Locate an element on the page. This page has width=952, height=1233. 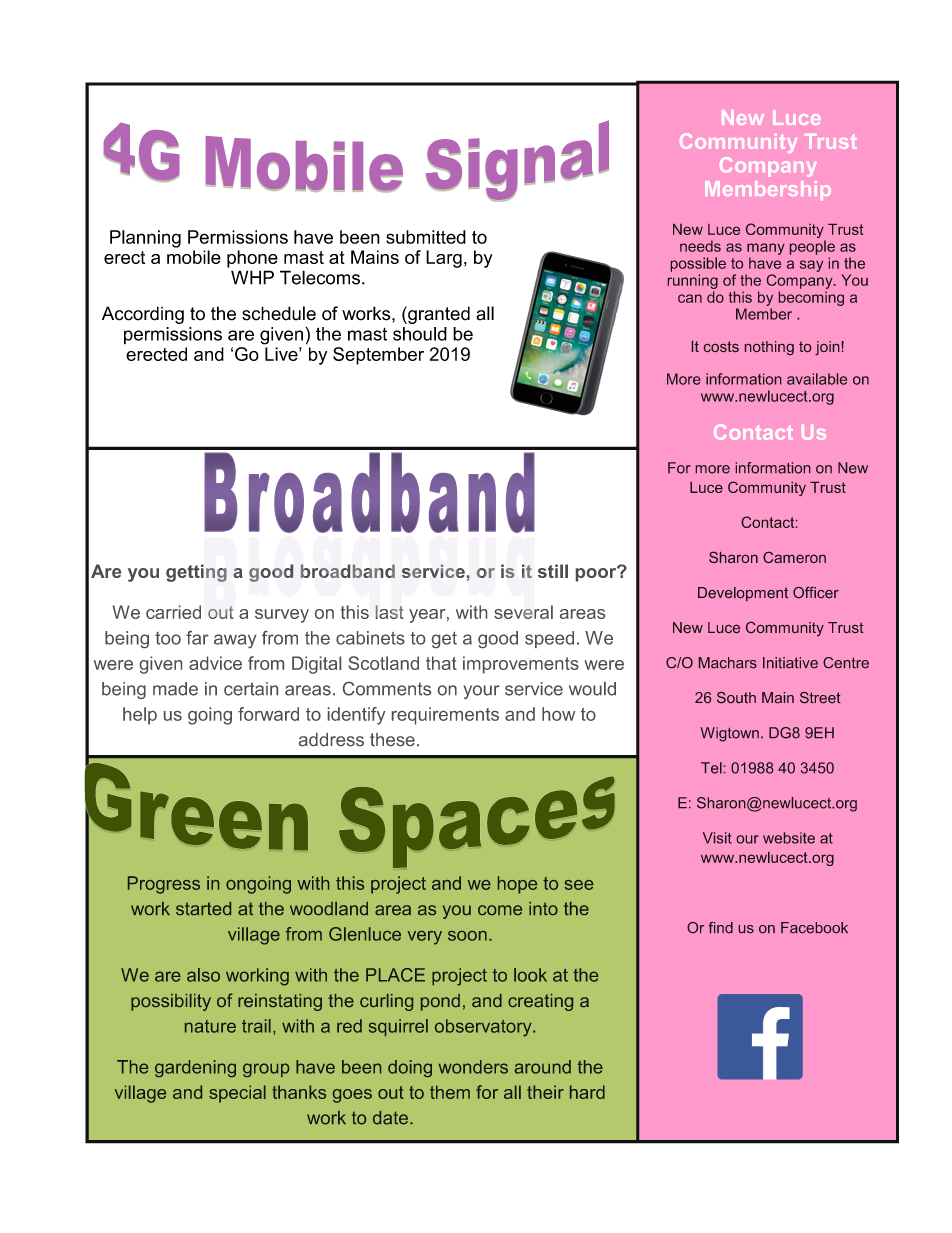
many is located at coordinates (766, 249).
